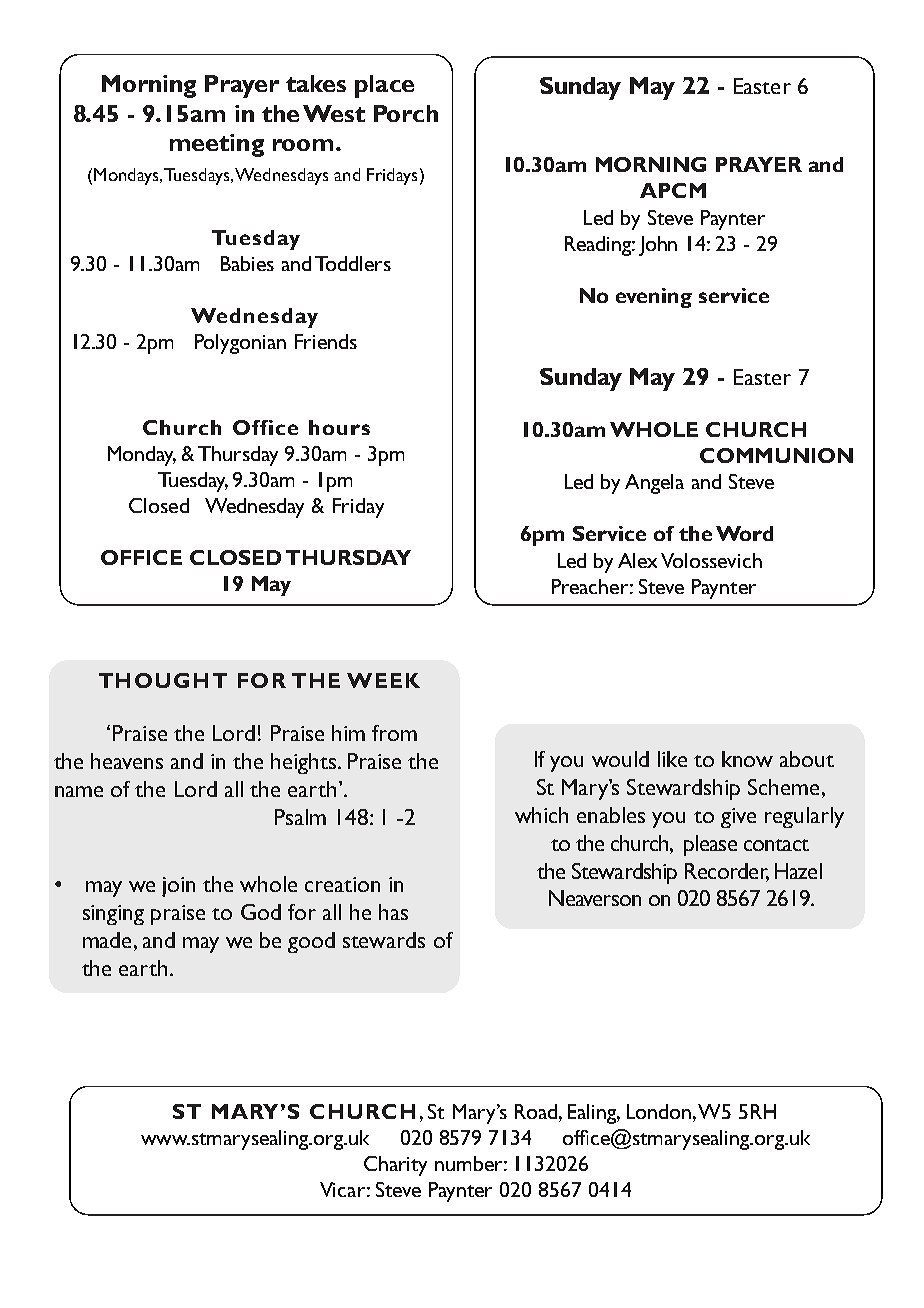  Describe the element at coordinates (113, 915) in the page. I see `singing` at that location.
